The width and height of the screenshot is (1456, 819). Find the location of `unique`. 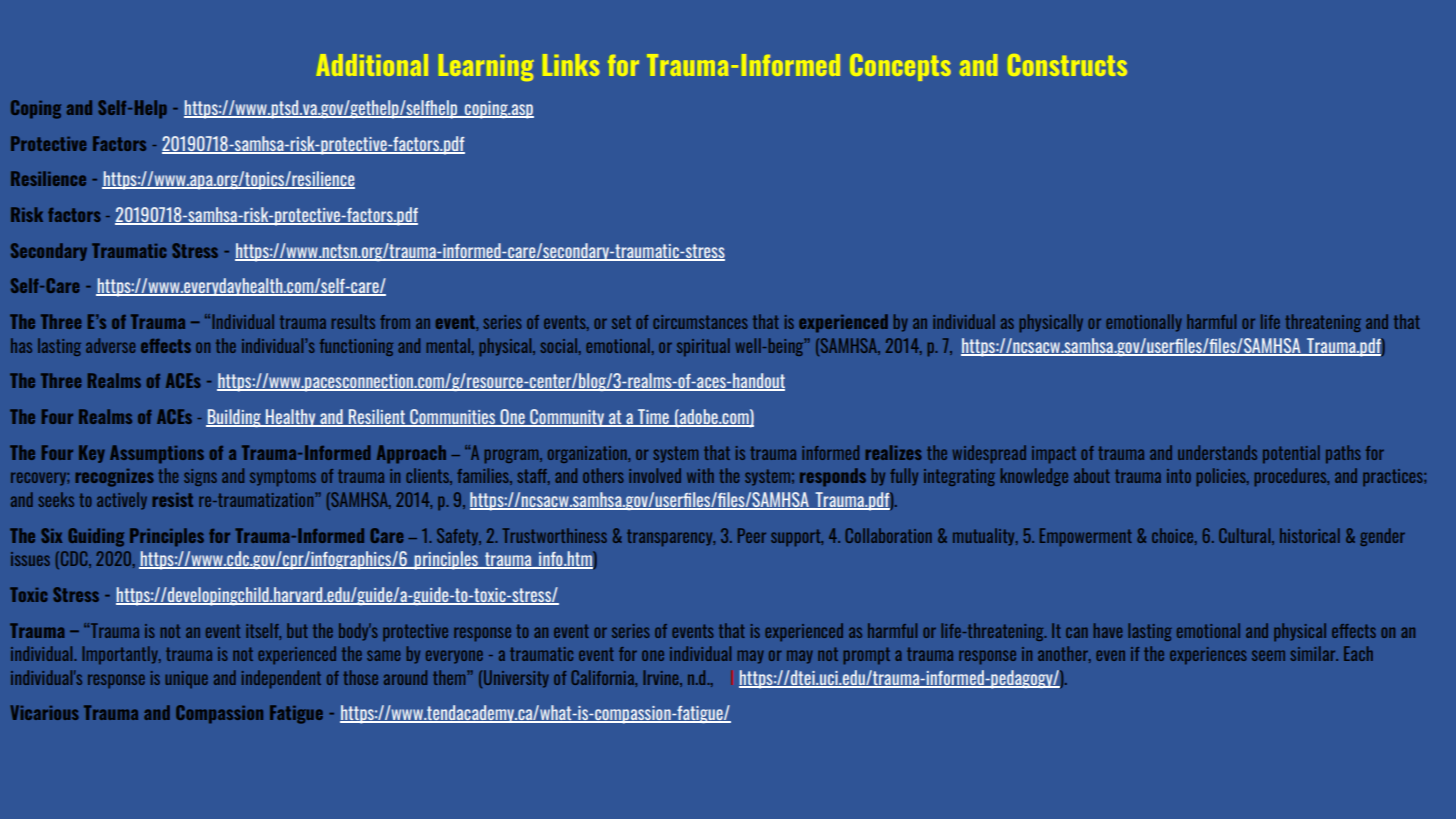

unique is located at coordinates (186, 679).
